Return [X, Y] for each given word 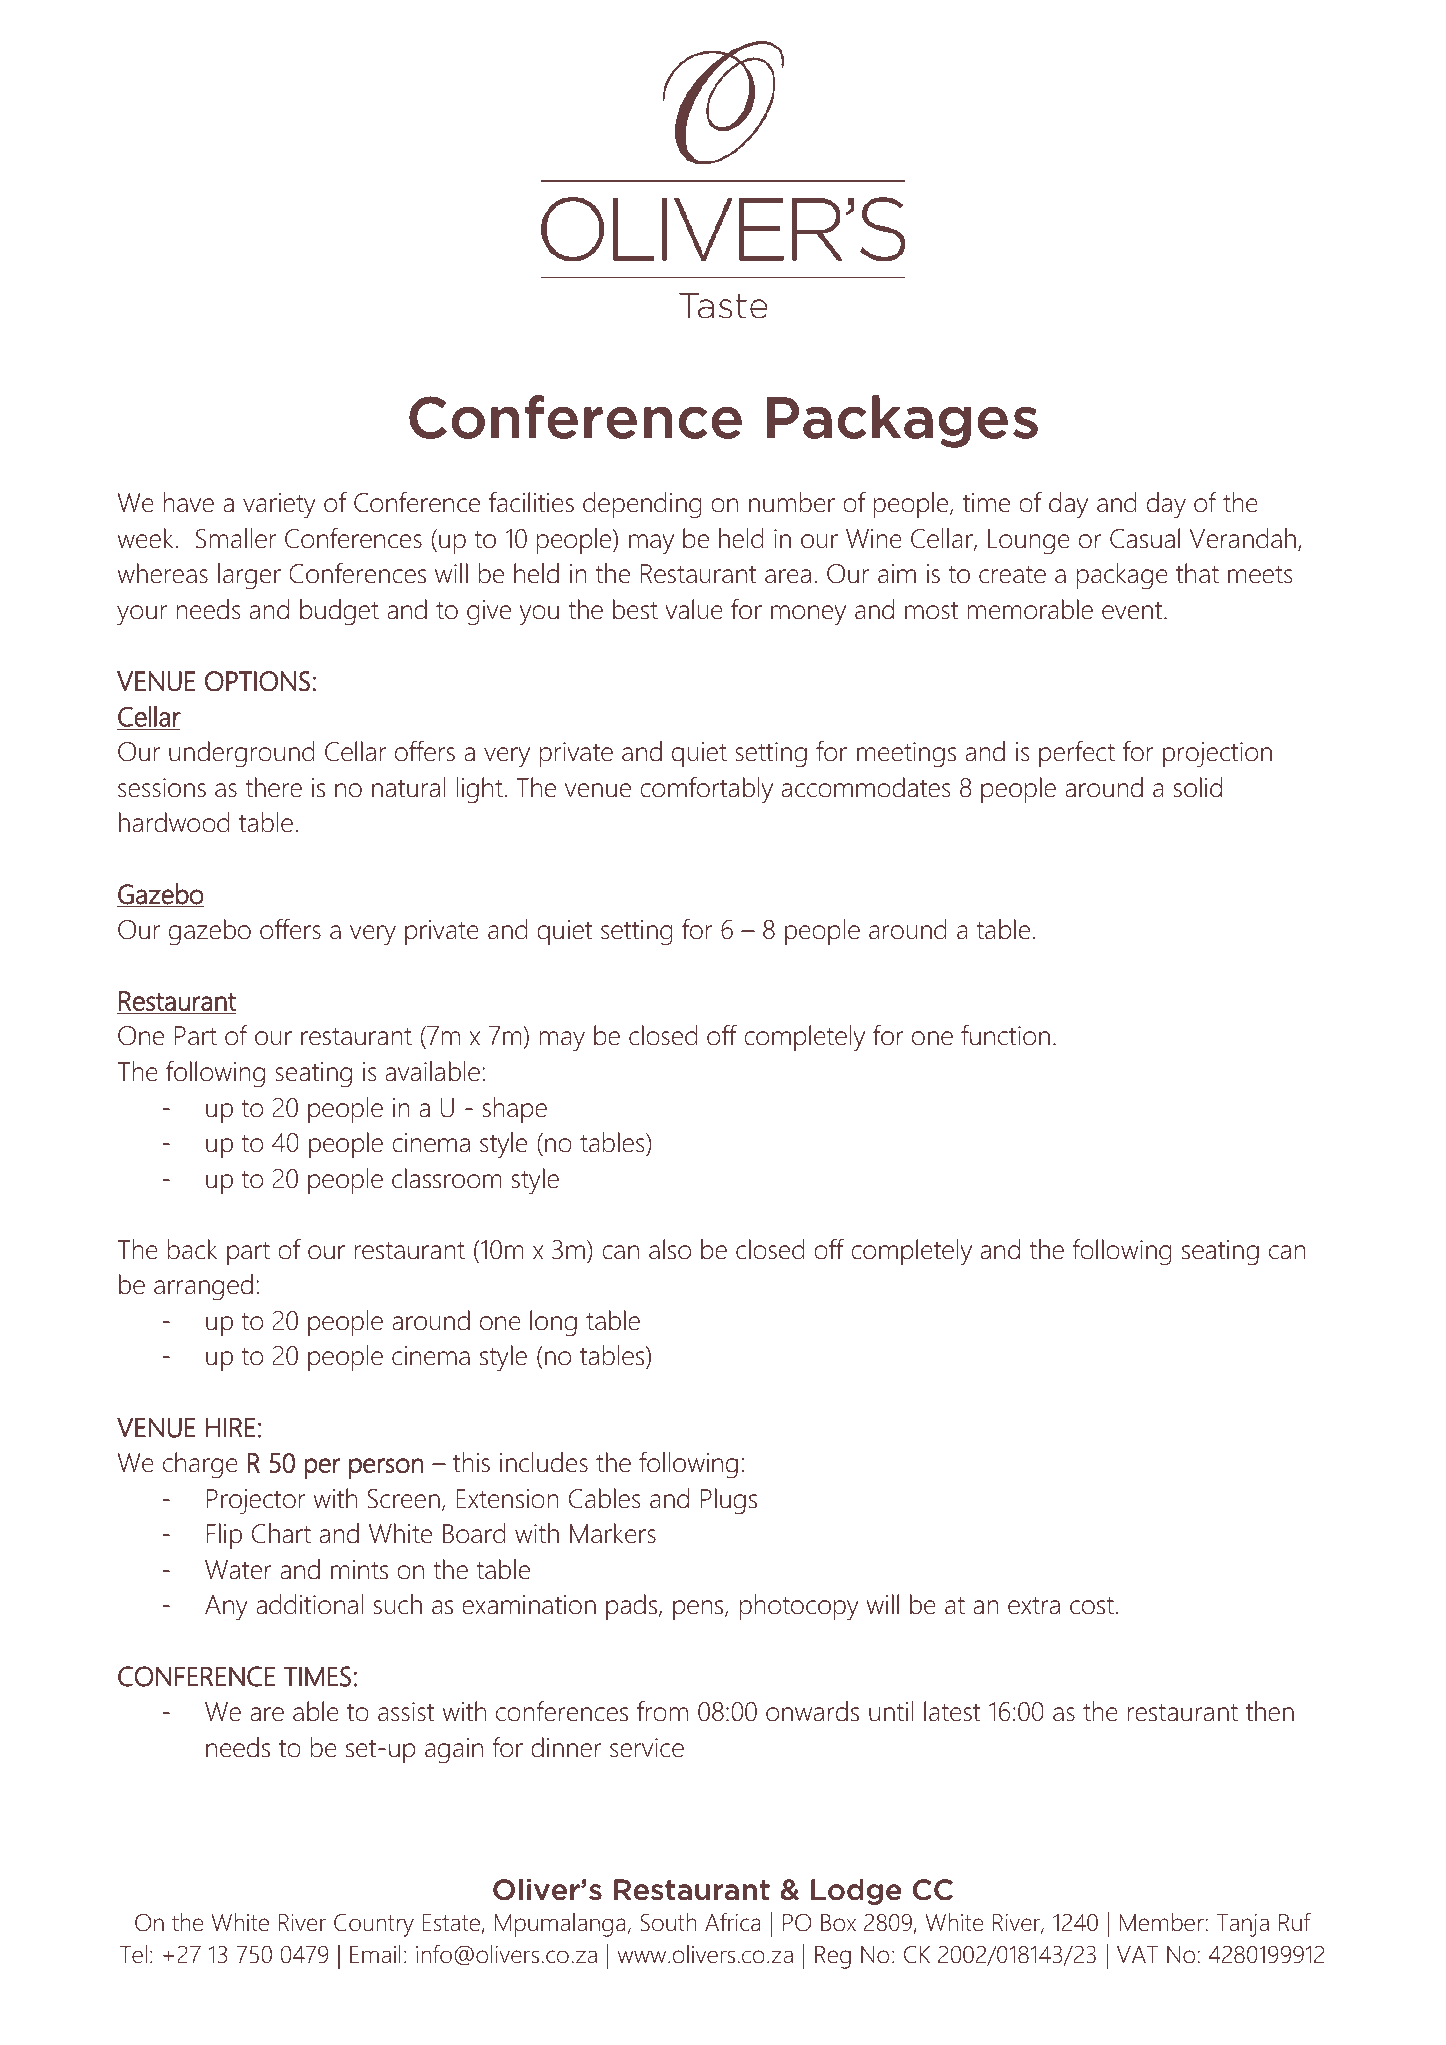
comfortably [706, 790]
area [788, 576]
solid [1198, 787]
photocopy [799, 1607]
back [192, 1249]
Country [374, 1925]
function [1005, 1035]
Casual [1145, 538]
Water [238, 1570]
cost [1092, 1606]
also [670, 1249]
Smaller [236, 538]
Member [1163, 1922]
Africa [733, 1922]
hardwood [174, 822]
